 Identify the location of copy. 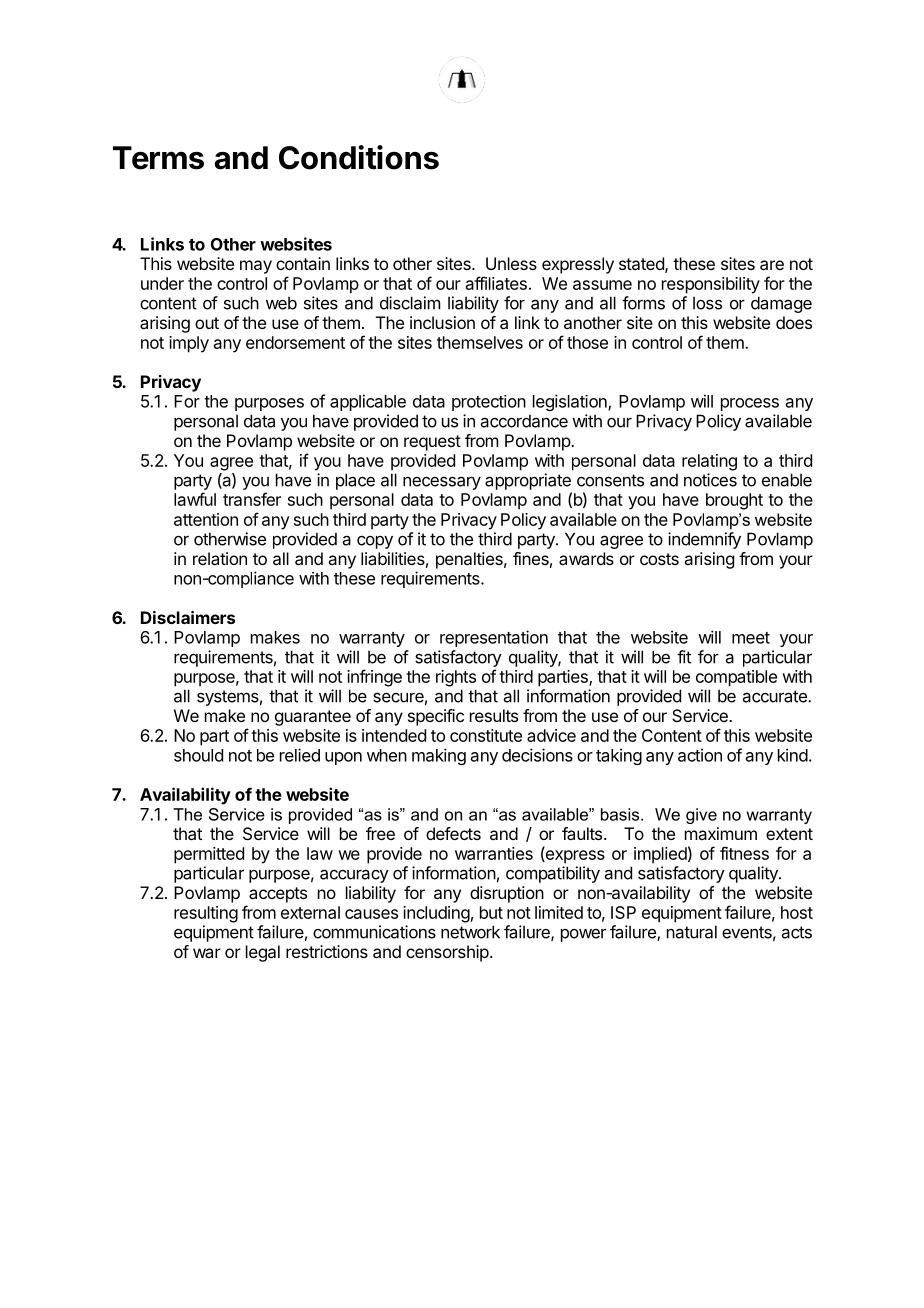
(375, 542).
